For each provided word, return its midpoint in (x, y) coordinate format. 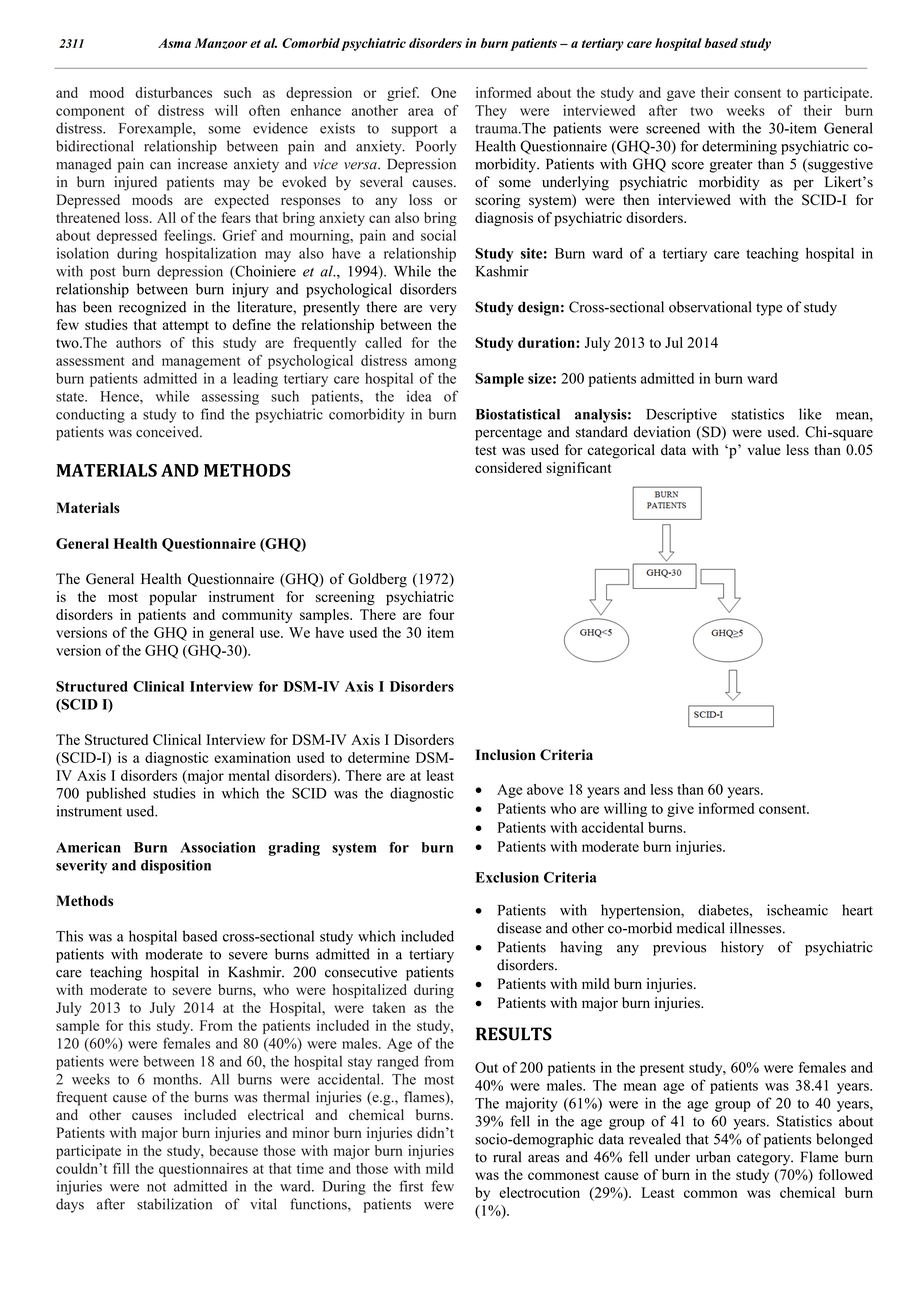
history (742, 948)
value (763, 449)
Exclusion (507, 877)
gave (681, 95)
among (436, 363)
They (491, 112)
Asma (174, 43)
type (769, 309)
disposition (176, 867)
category (765, 1159)
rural (507, 1157)
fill (121, 1168)
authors (138, 342)
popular (173, 598)
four (442, 614)
